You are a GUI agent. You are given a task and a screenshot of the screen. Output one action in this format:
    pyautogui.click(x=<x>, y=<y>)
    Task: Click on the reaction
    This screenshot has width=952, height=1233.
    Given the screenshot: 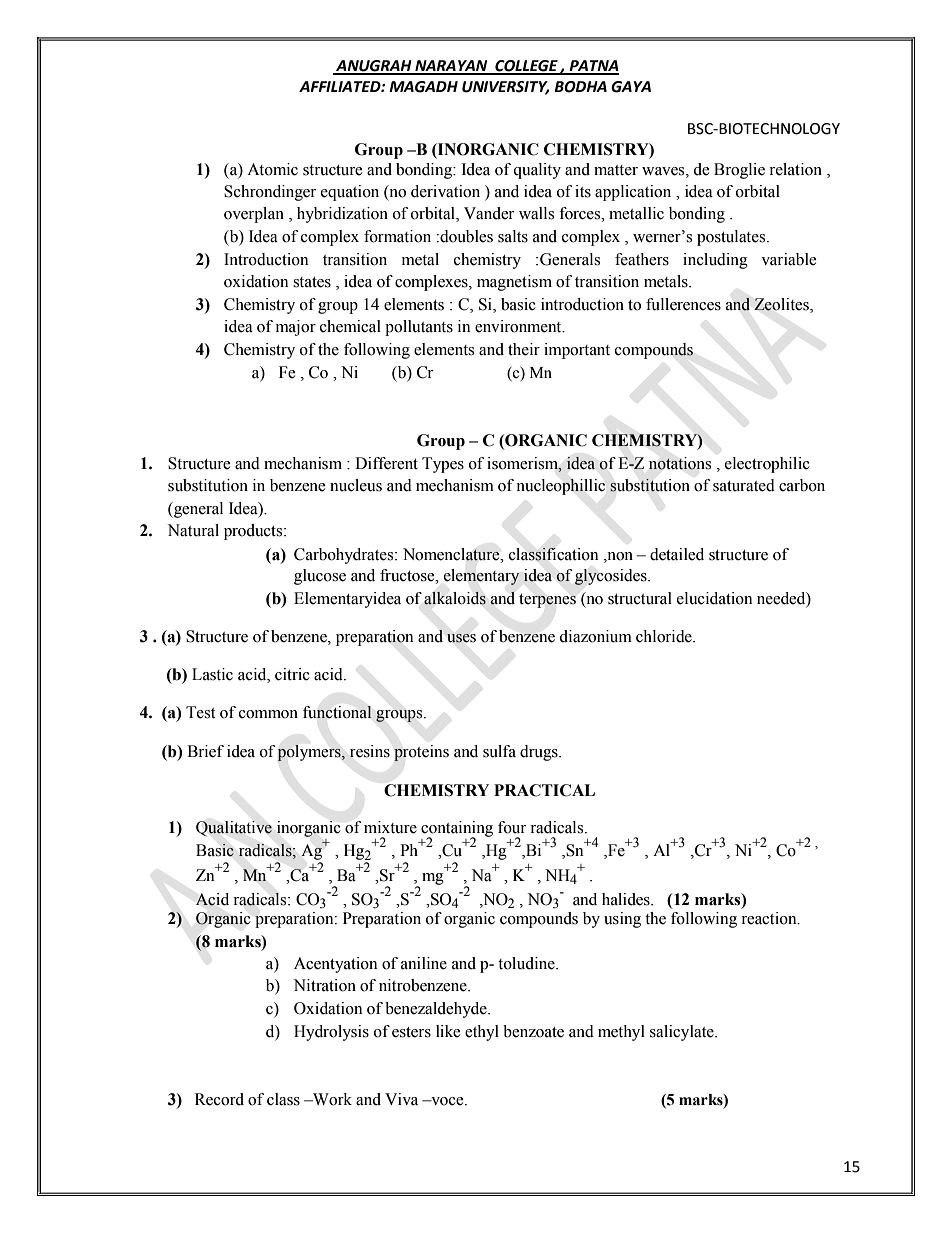 What is the action you would take?
    pyautogui.click(x=770, y=918)
